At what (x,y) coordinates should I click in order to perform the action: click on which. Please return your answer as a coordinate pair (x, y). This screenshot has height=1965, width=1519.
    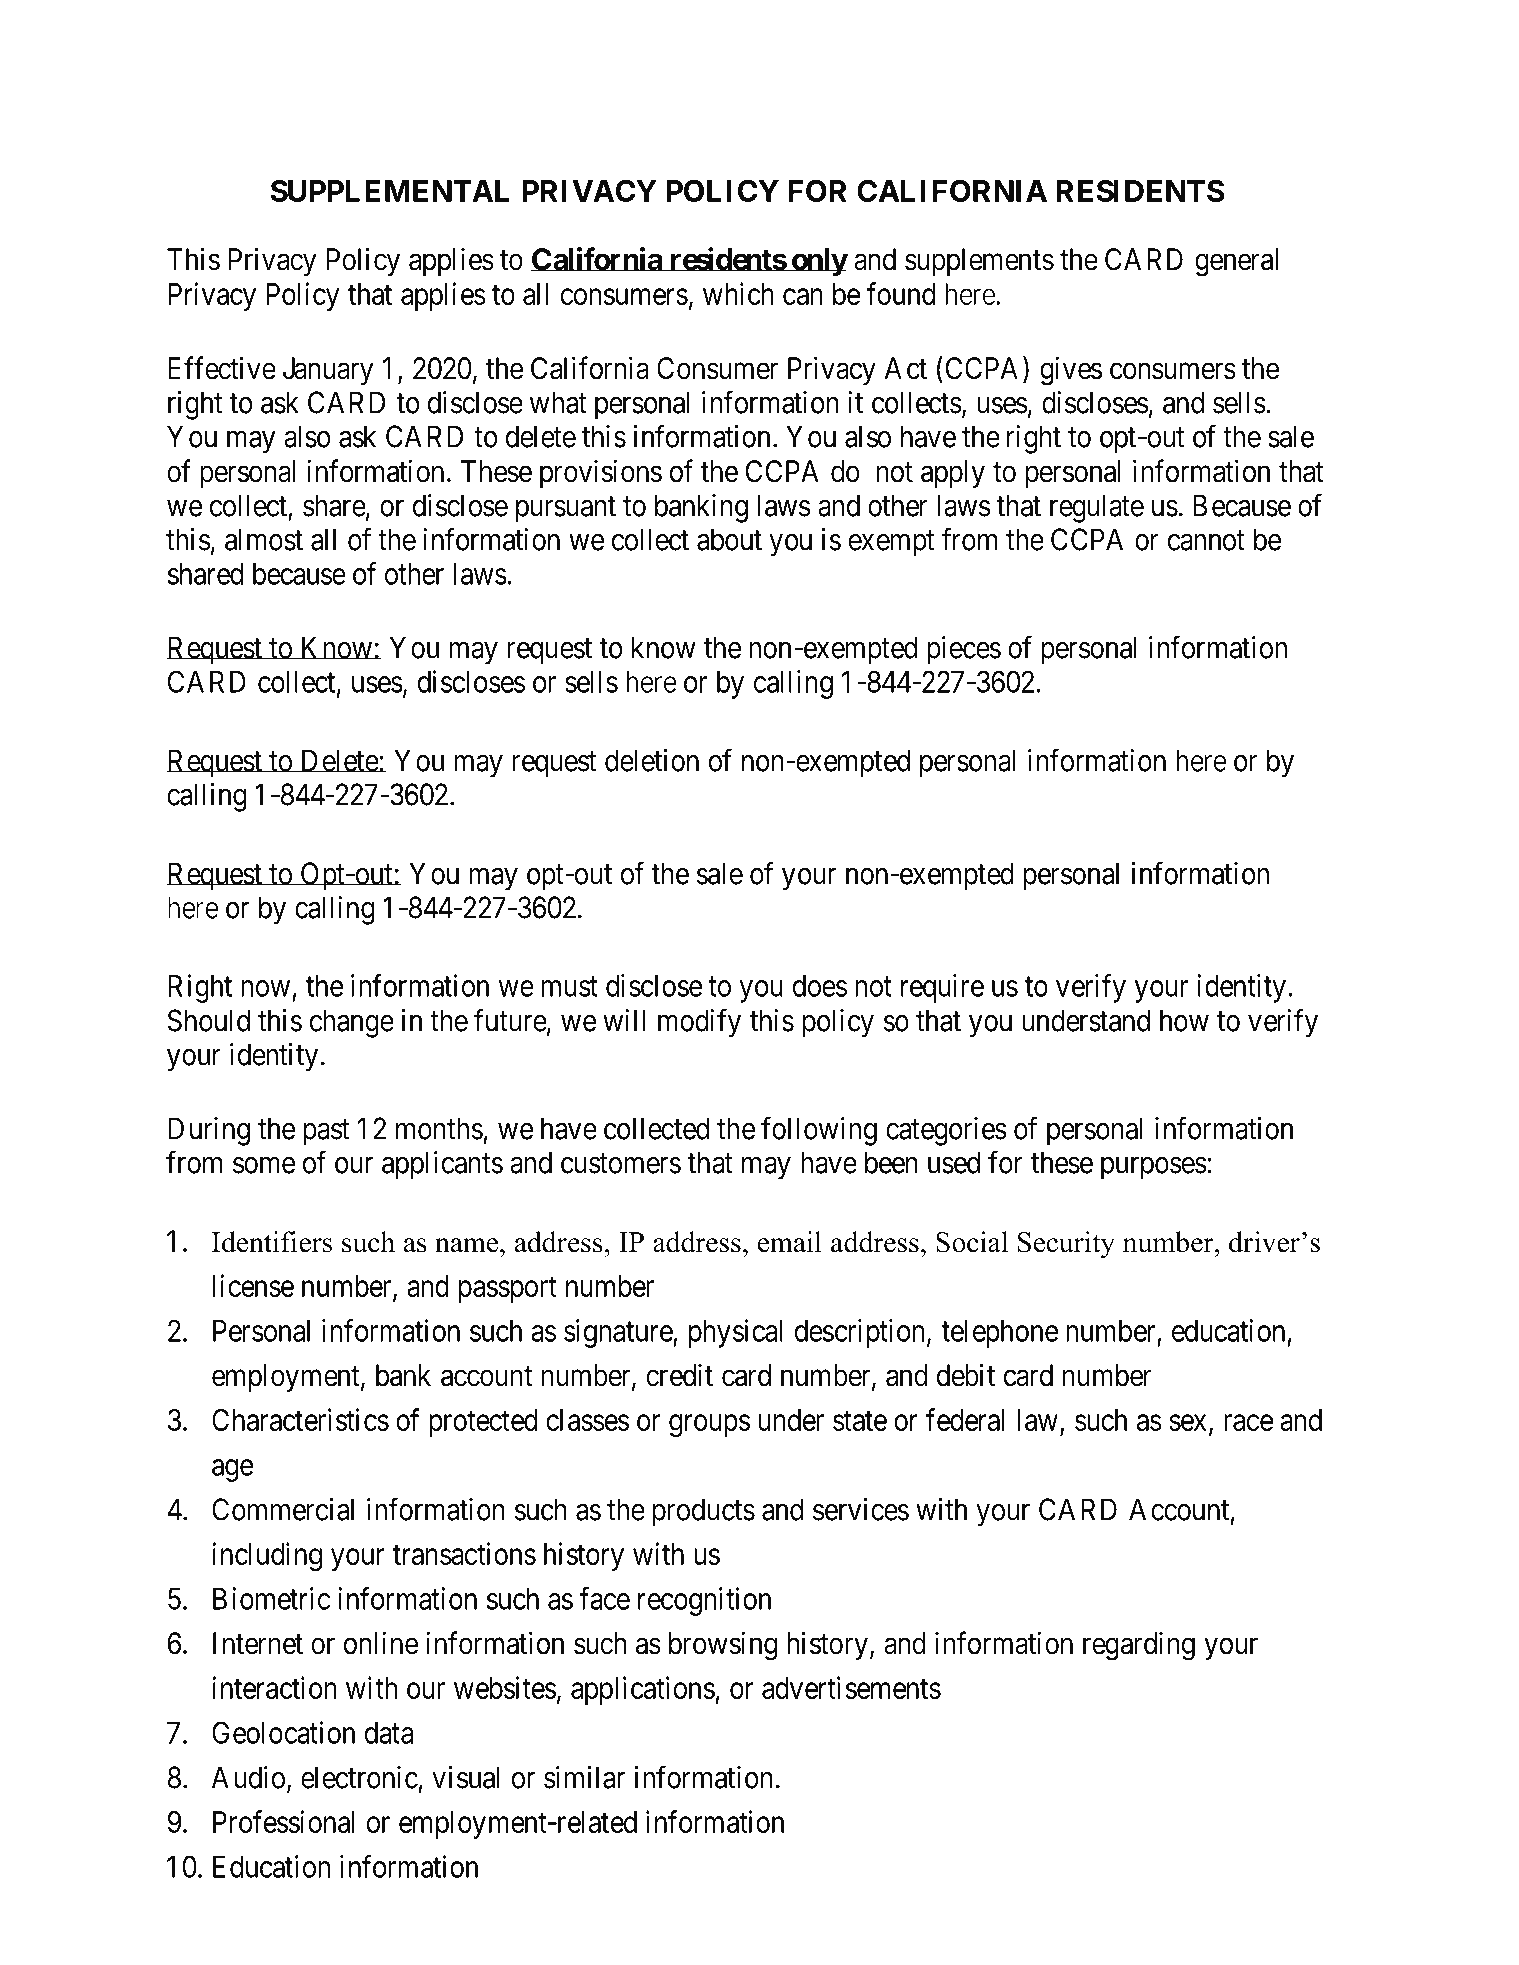
    Looking at the image, I should click on (738, 293).
